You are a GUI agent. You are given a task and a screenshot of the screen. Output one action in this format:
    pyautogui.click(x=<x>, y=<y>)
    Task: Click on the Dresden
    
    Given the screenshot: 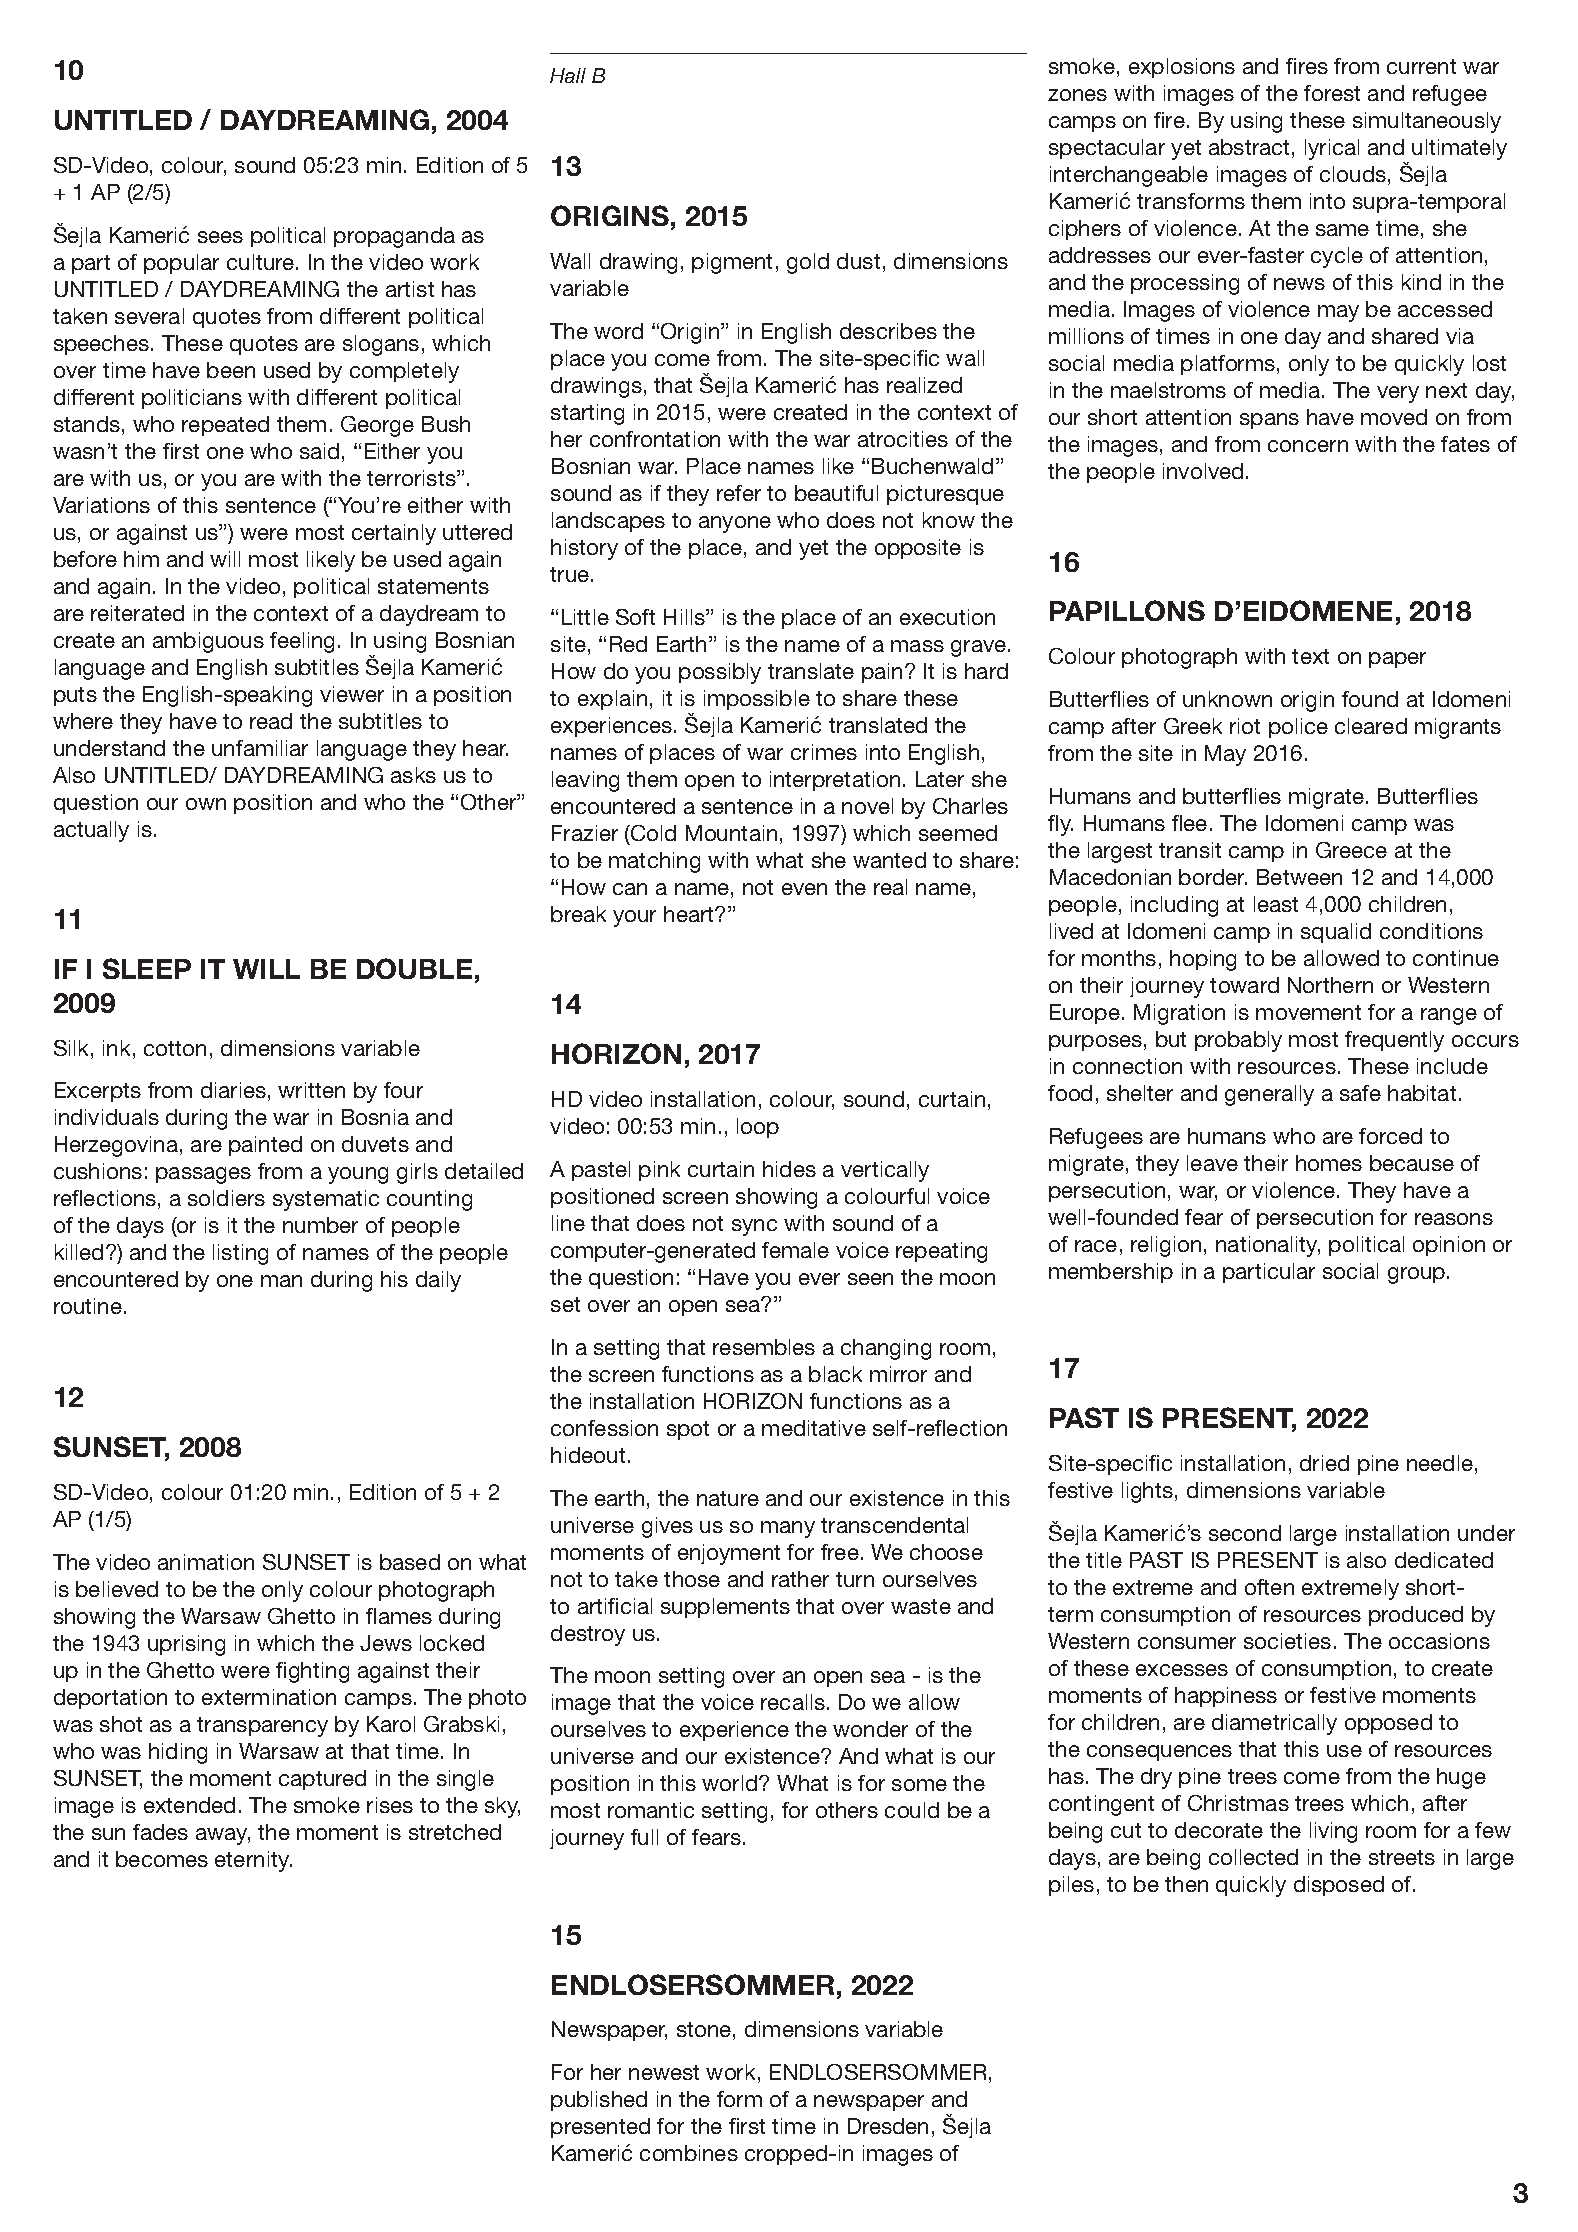 What is the action you would take?
    pyautogui.click(x=888, y=2126)
